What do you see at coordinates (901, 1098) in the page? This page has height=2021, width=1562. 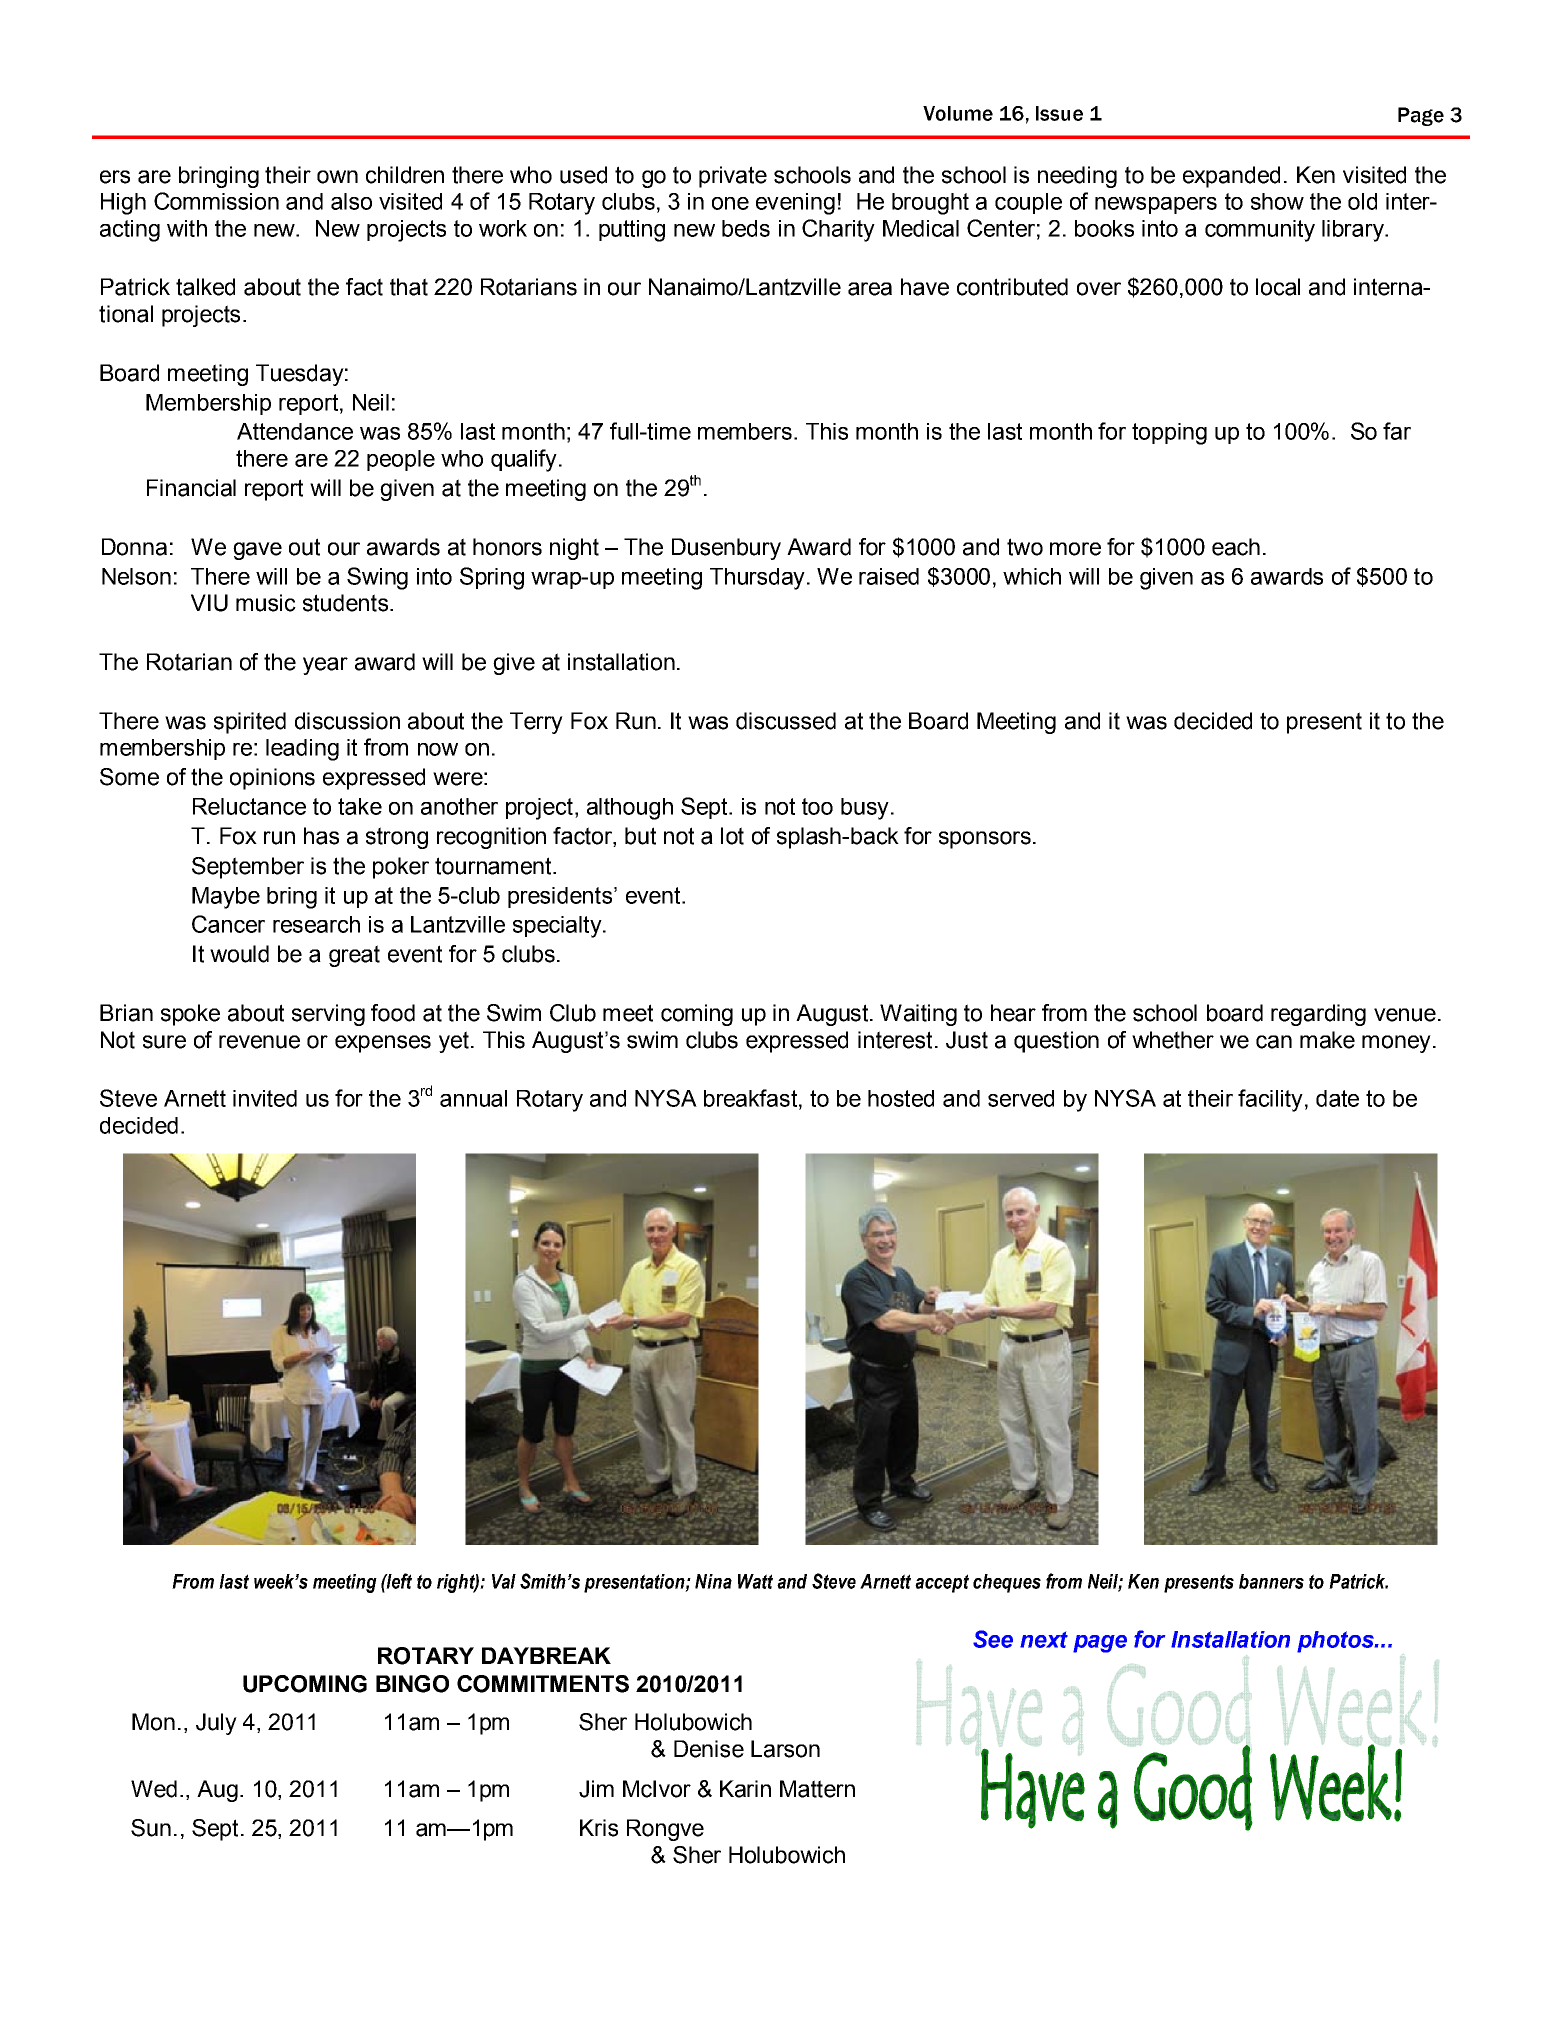 I see `hosted` at bounding box center [901, 1098].
